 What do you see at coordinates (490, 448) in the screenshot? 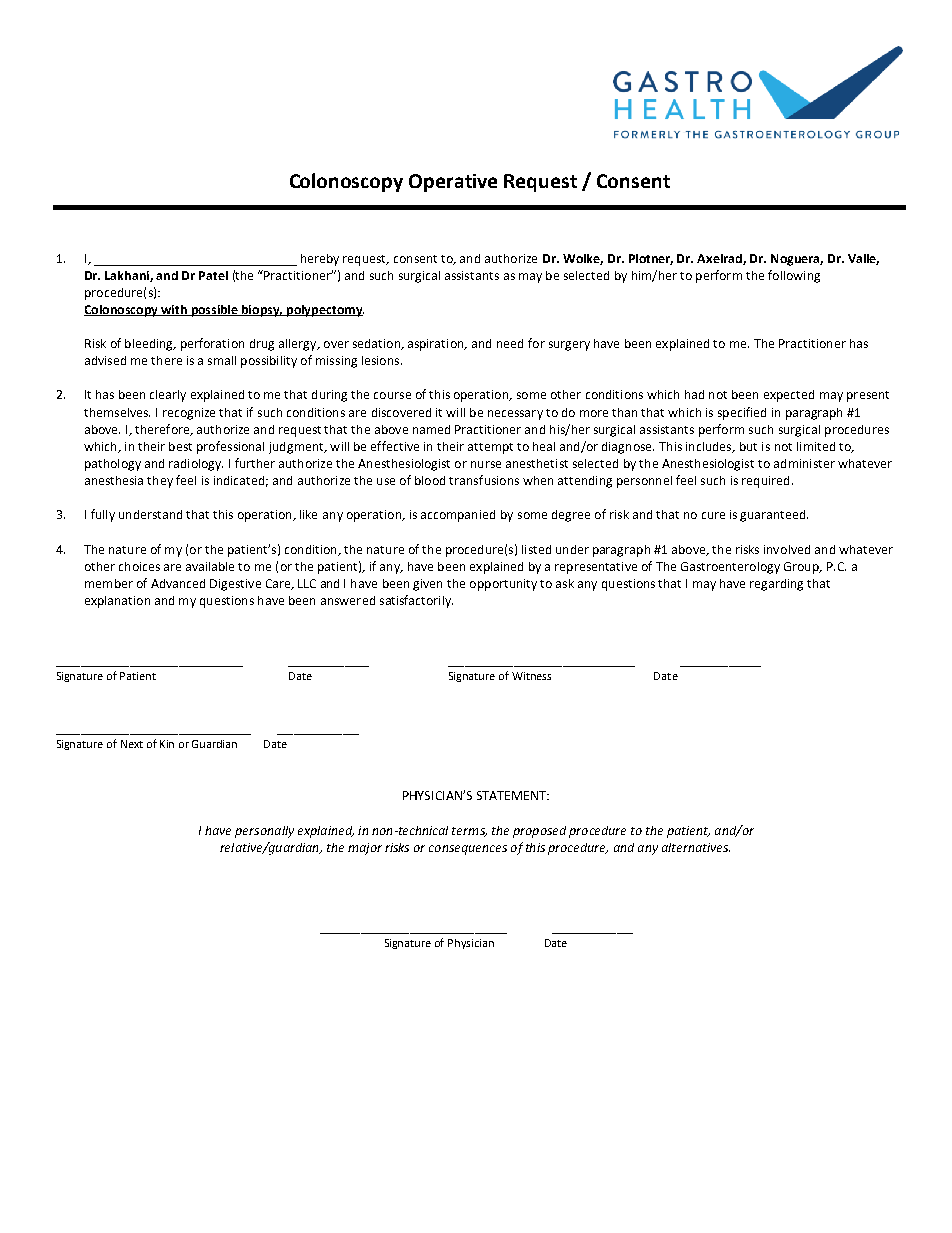
I see `attempt` at bounding box center [490, 448].
